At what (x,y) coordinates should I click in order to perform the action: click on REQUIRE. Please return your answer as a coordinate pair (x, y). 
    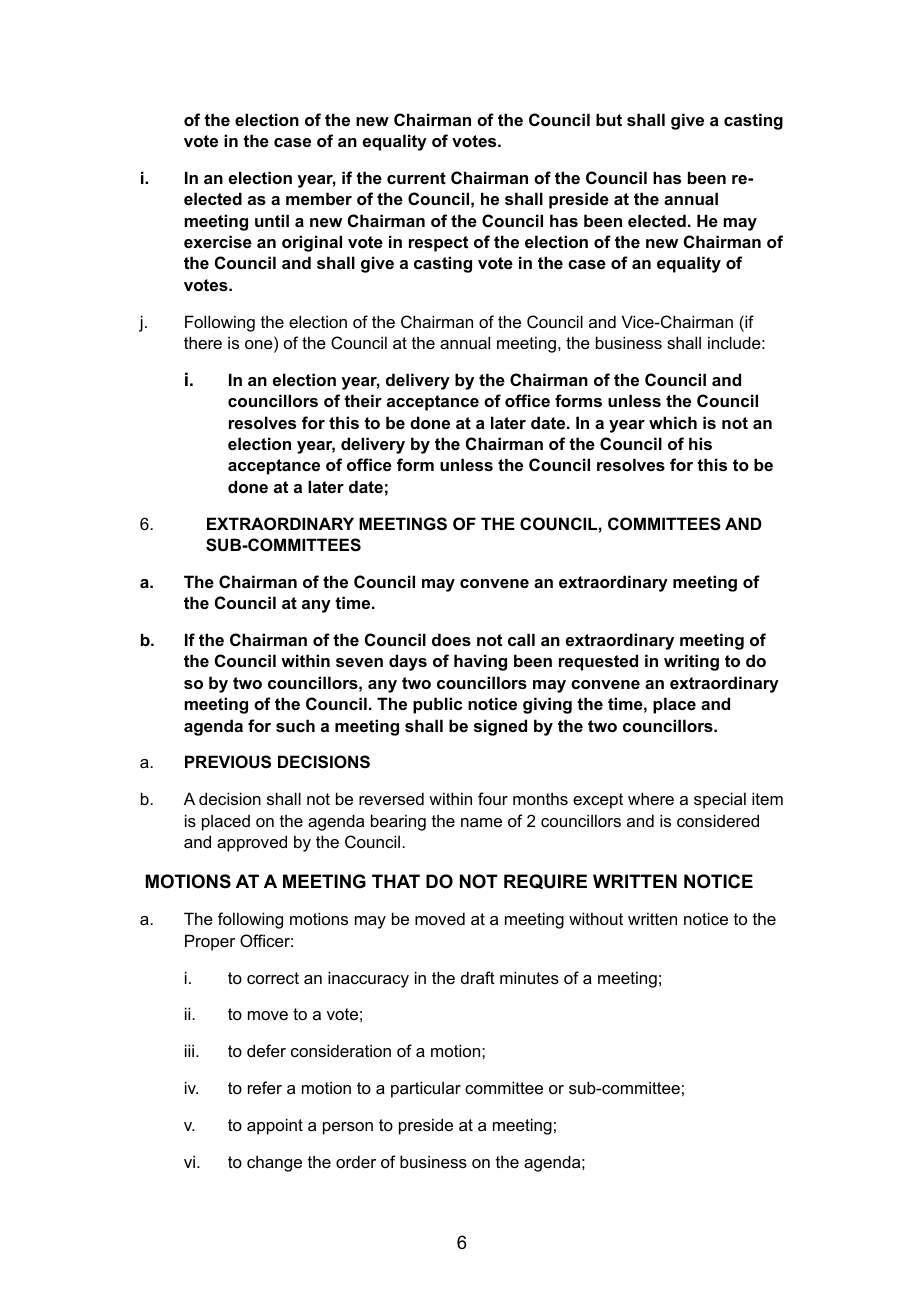
    Looking at the image, I should click on (545, 881).
